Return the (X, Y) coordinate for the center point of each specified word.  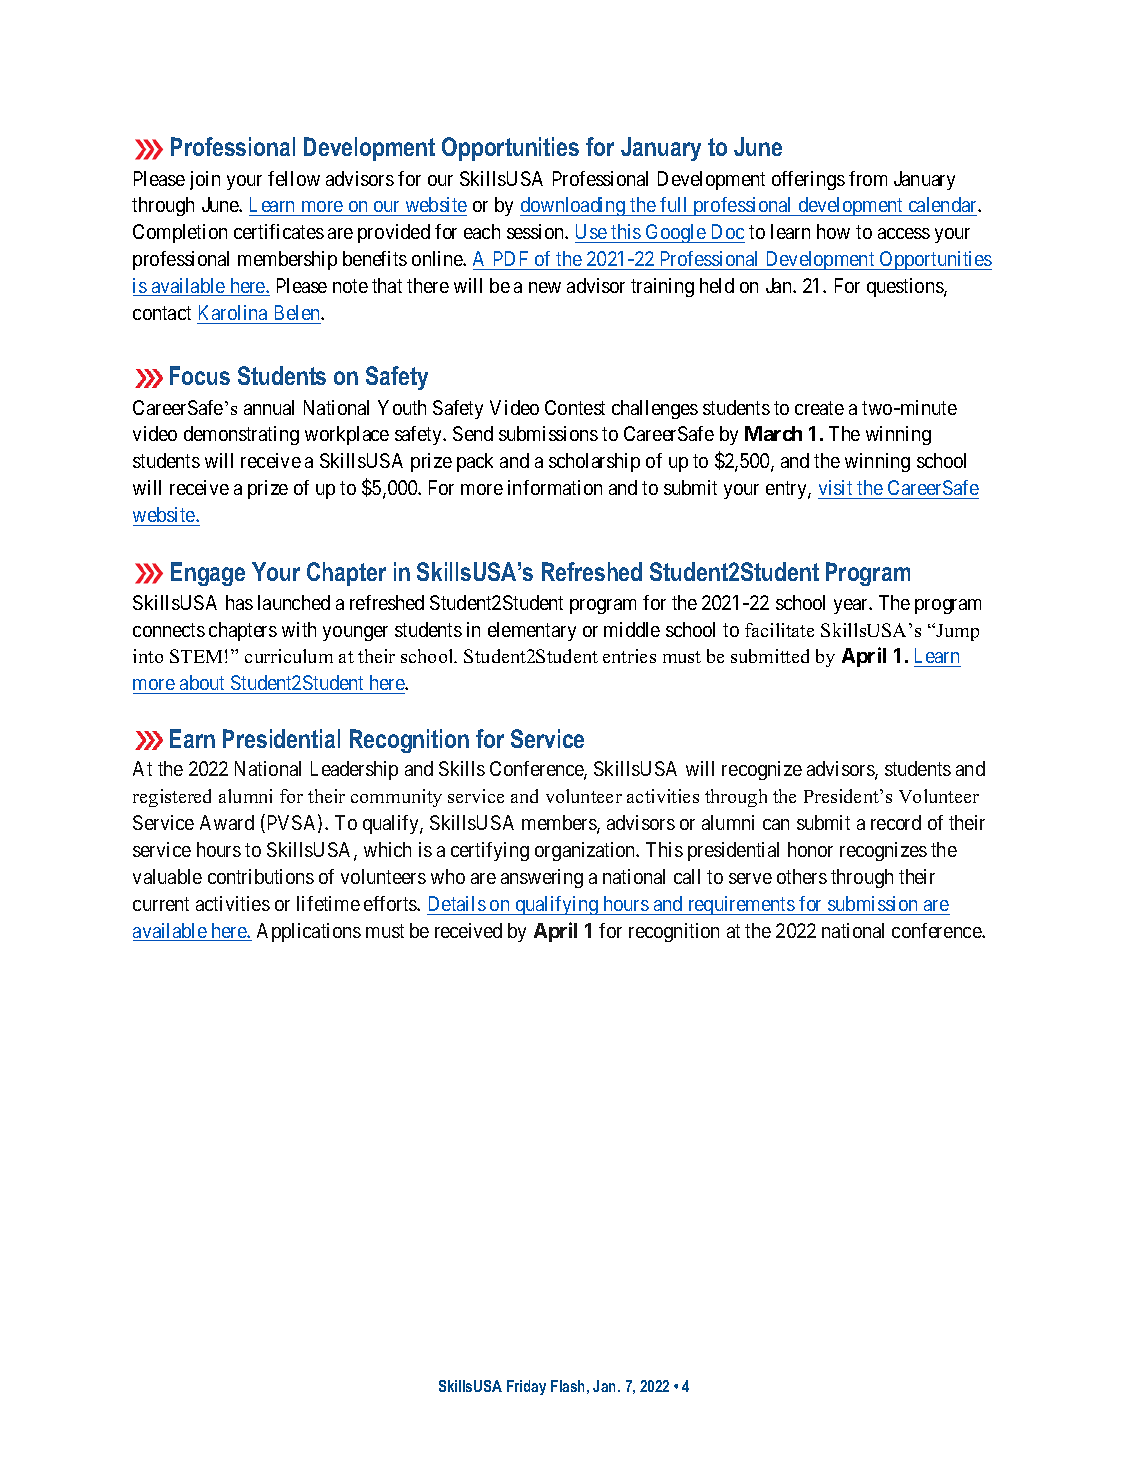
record (896, 822)
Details (457, 903)
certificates (279, 231)
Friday (526, 1387)
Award (227, 822)
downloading (573, 206)
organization (586, 851)
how (833, 231)
